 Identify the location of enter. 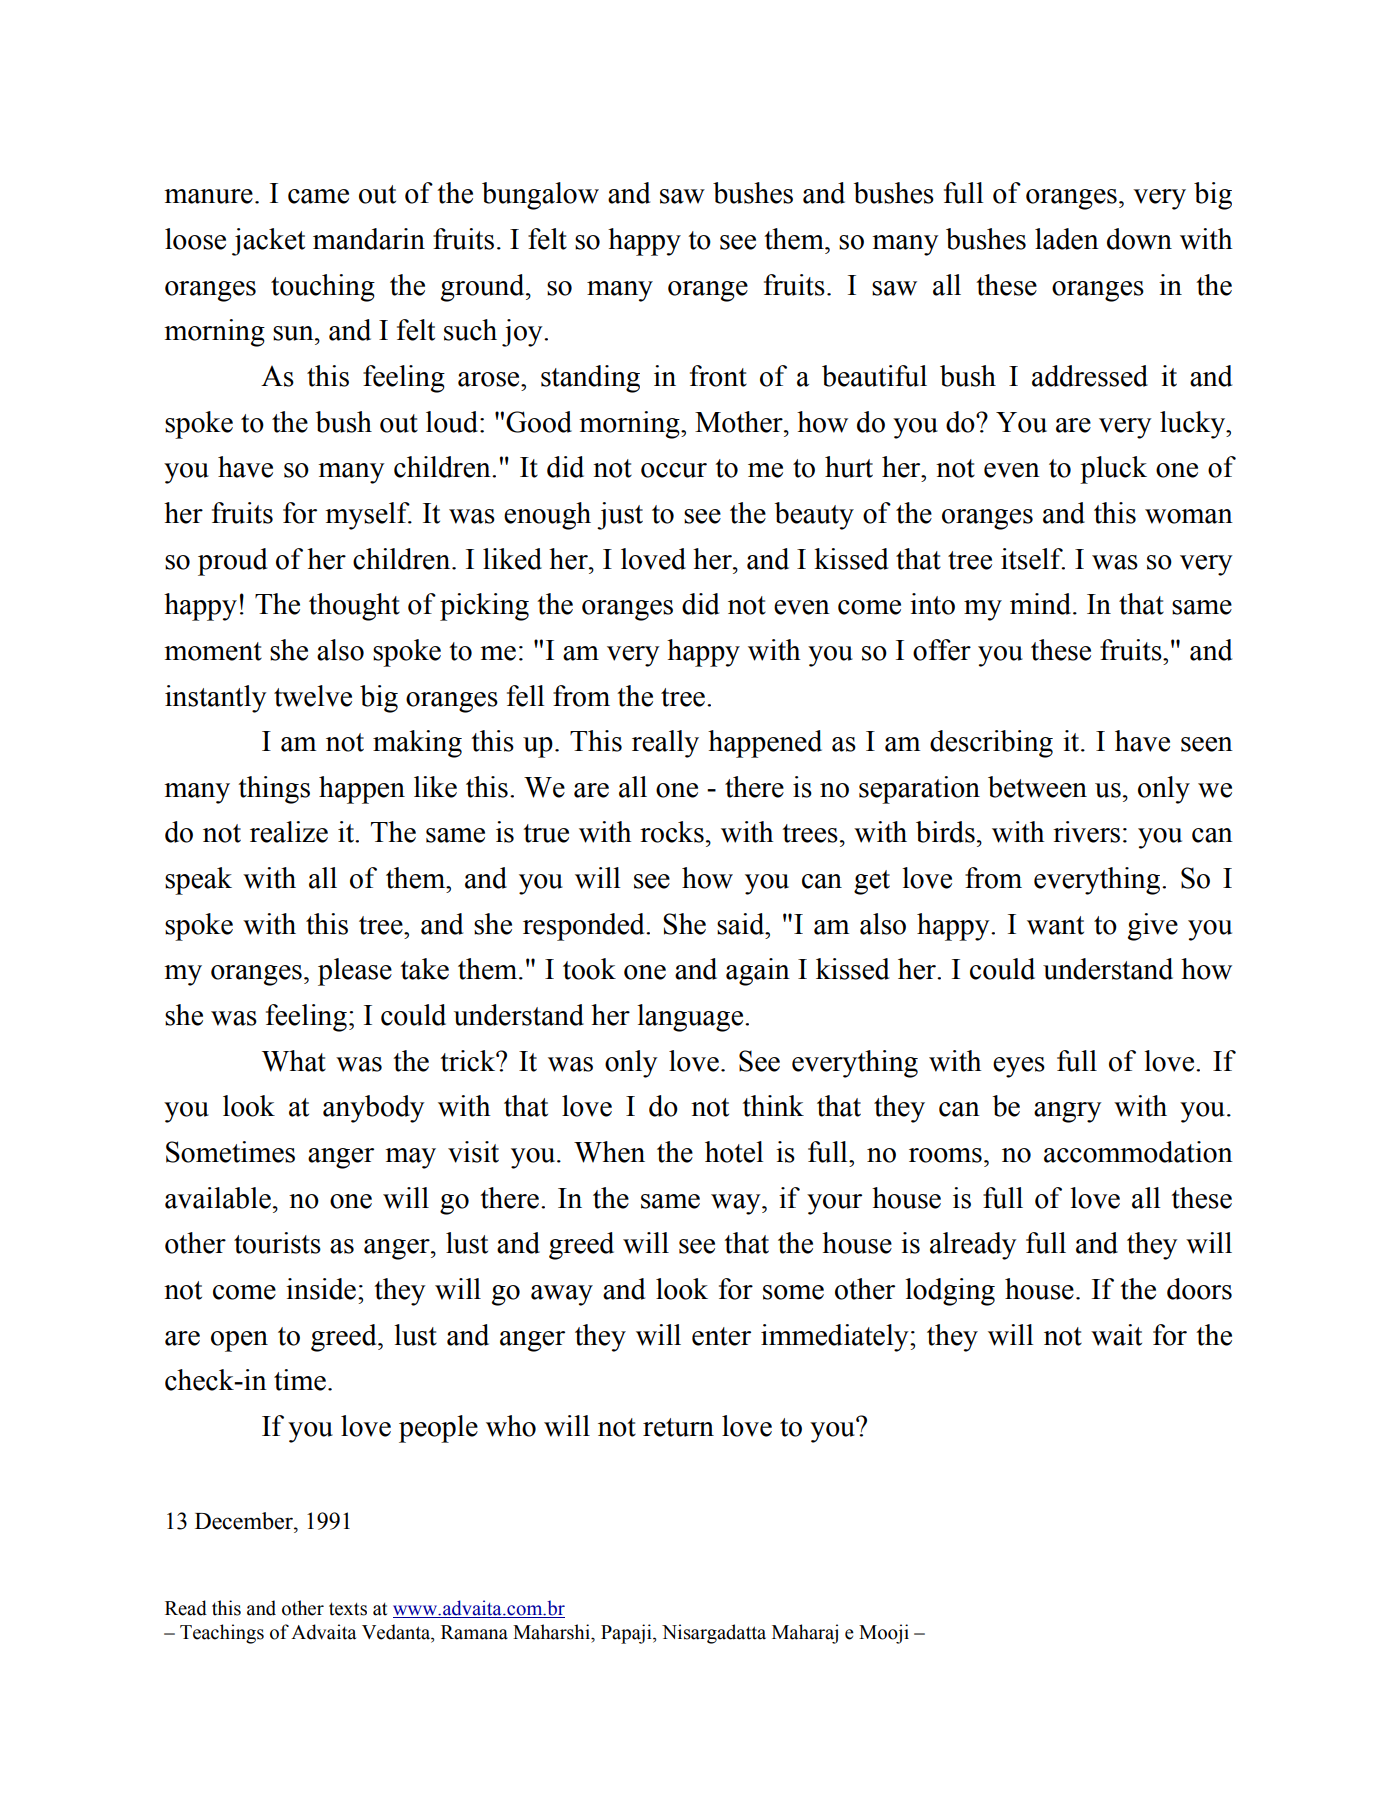
(721, 1336).
